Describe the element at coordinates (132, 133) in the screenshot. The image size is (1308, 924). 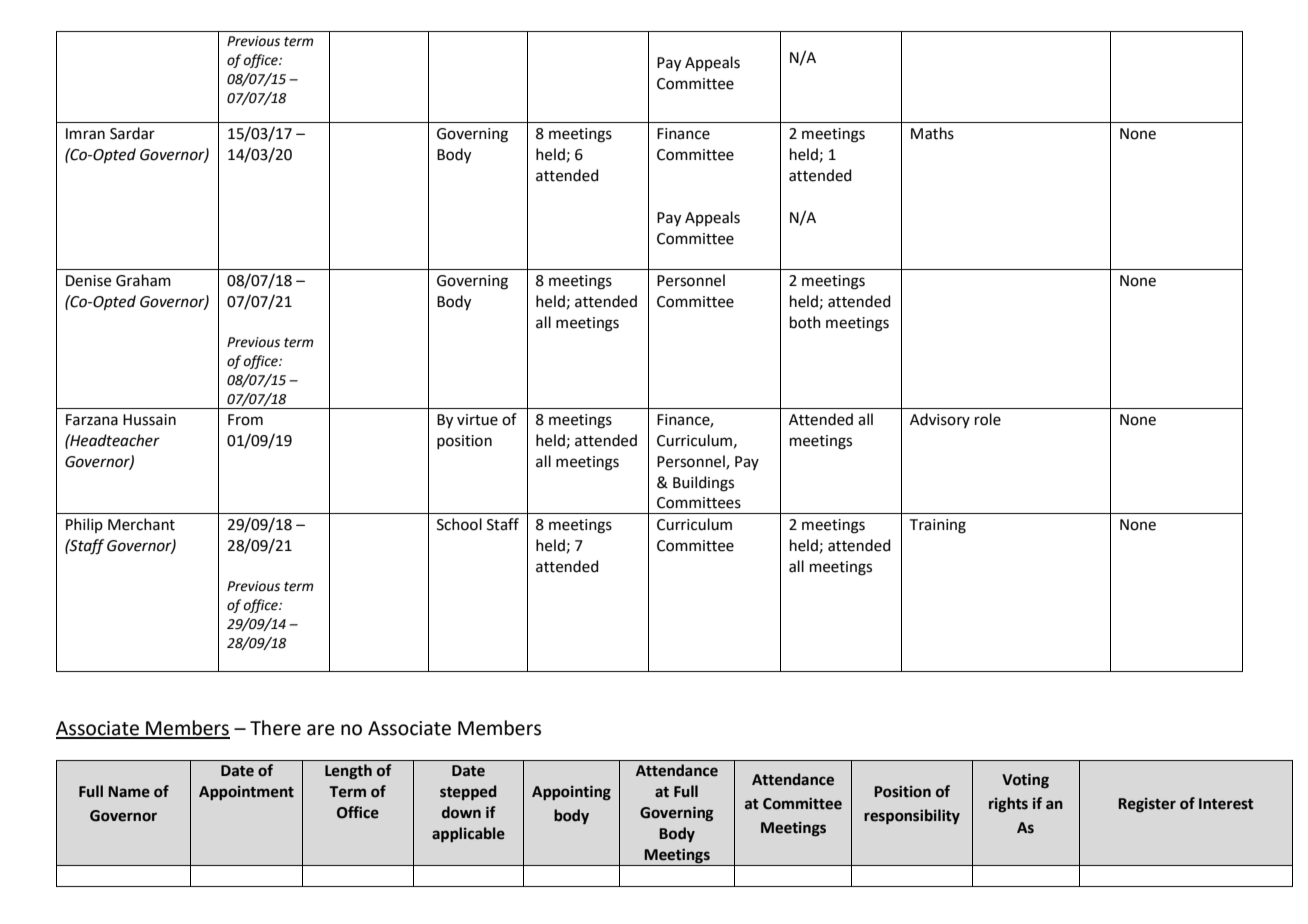
I see `Sardar` at that location.
